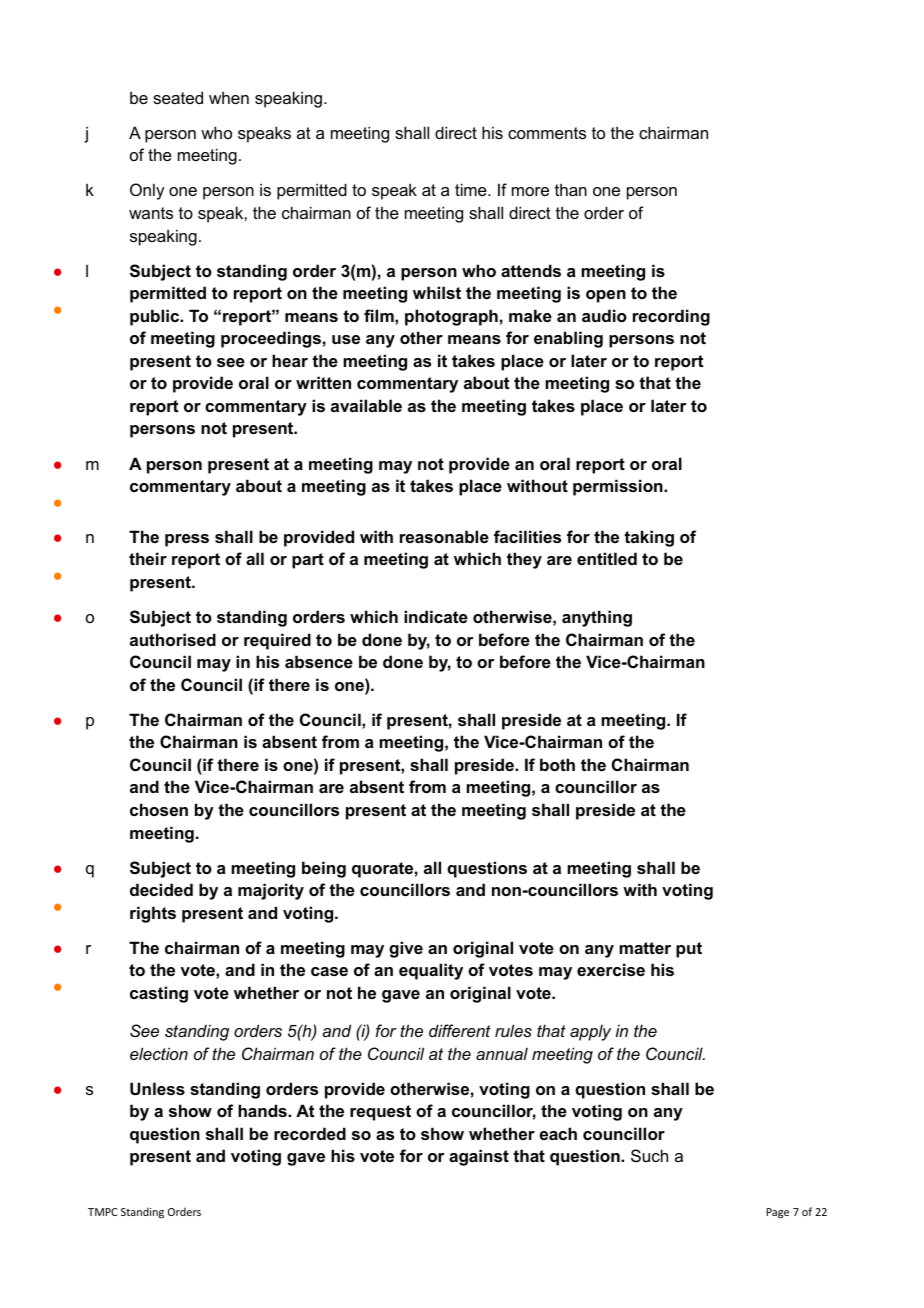  Describe the element at coordinates (159, 809) in the screenshot. I see `chosen` at that location.
